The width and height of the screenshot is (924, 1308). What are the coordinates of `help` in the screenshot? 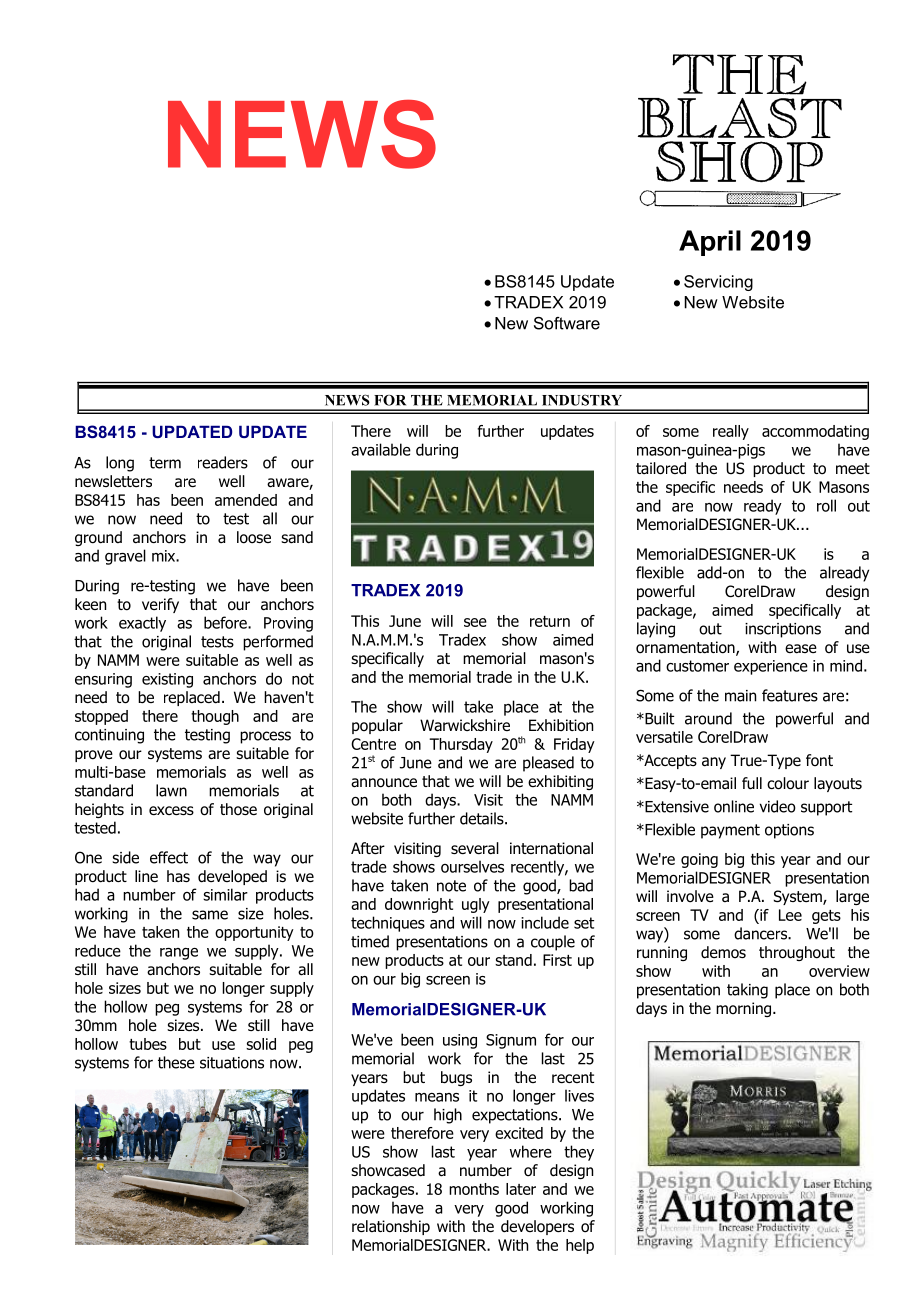 It's located at (580, 1246).
